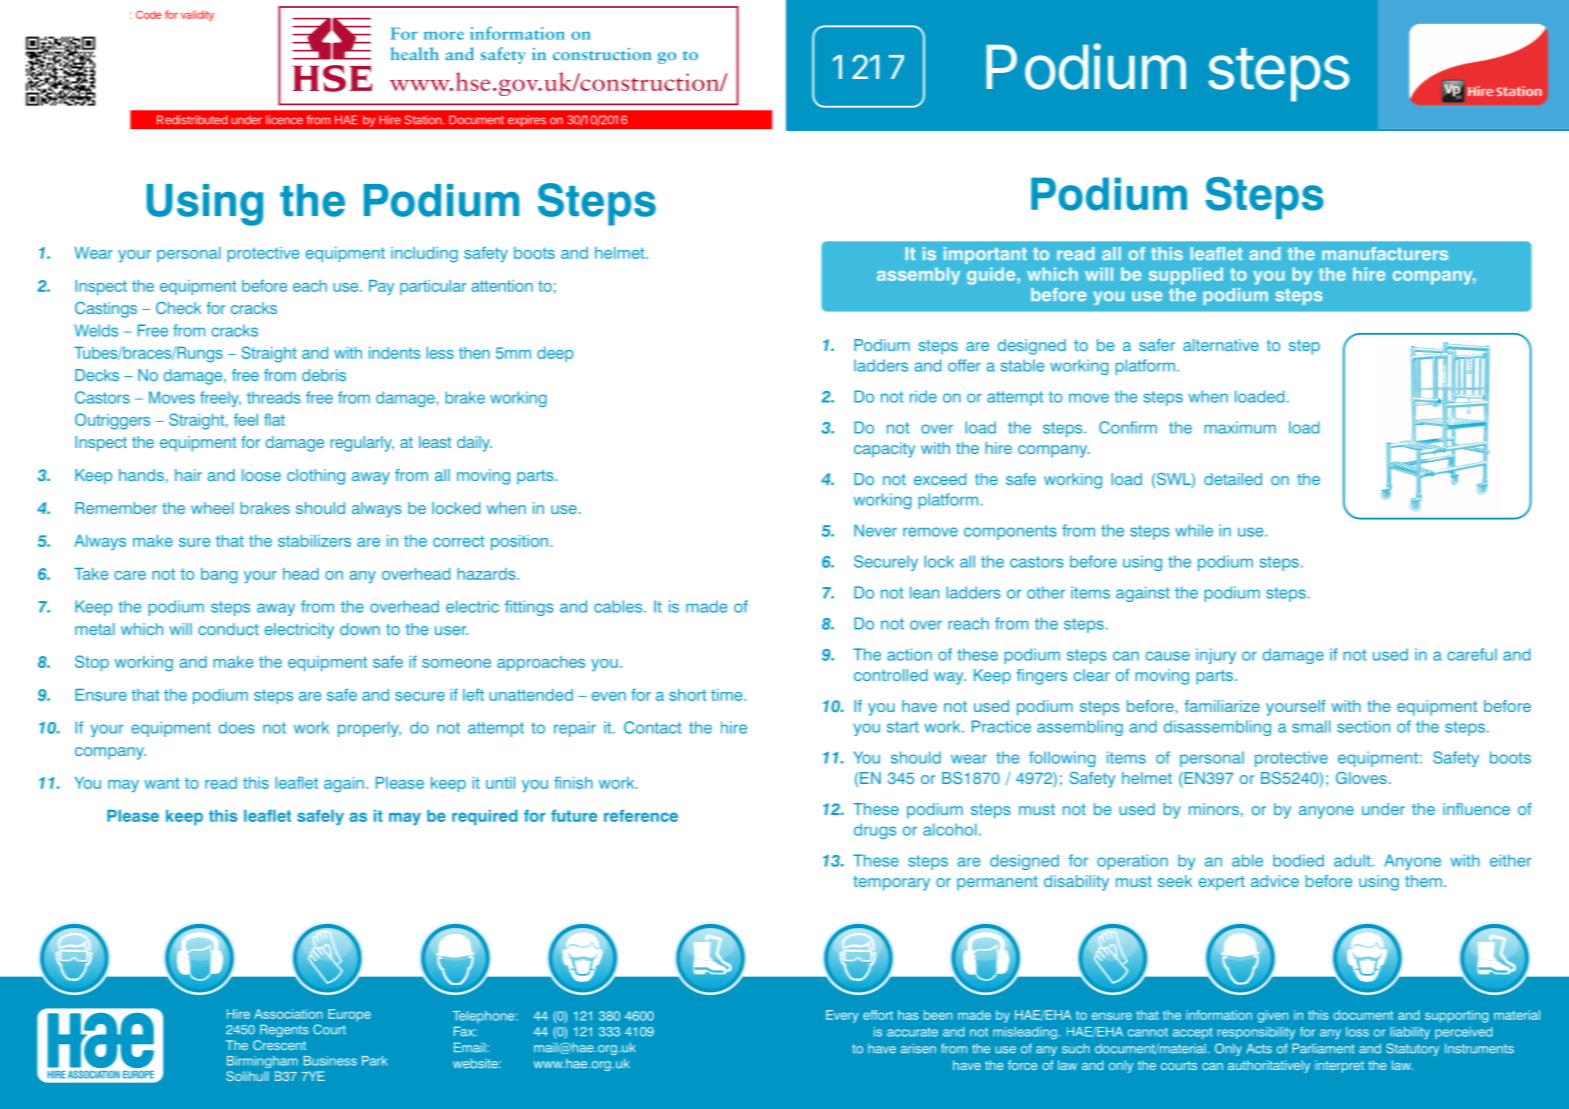 The height and width of the screenshot is (1109, 1569). What do you see at coordinates (284, 1030) in the screenshot?
I see `Regents` at bounding box center [284, 1030].
